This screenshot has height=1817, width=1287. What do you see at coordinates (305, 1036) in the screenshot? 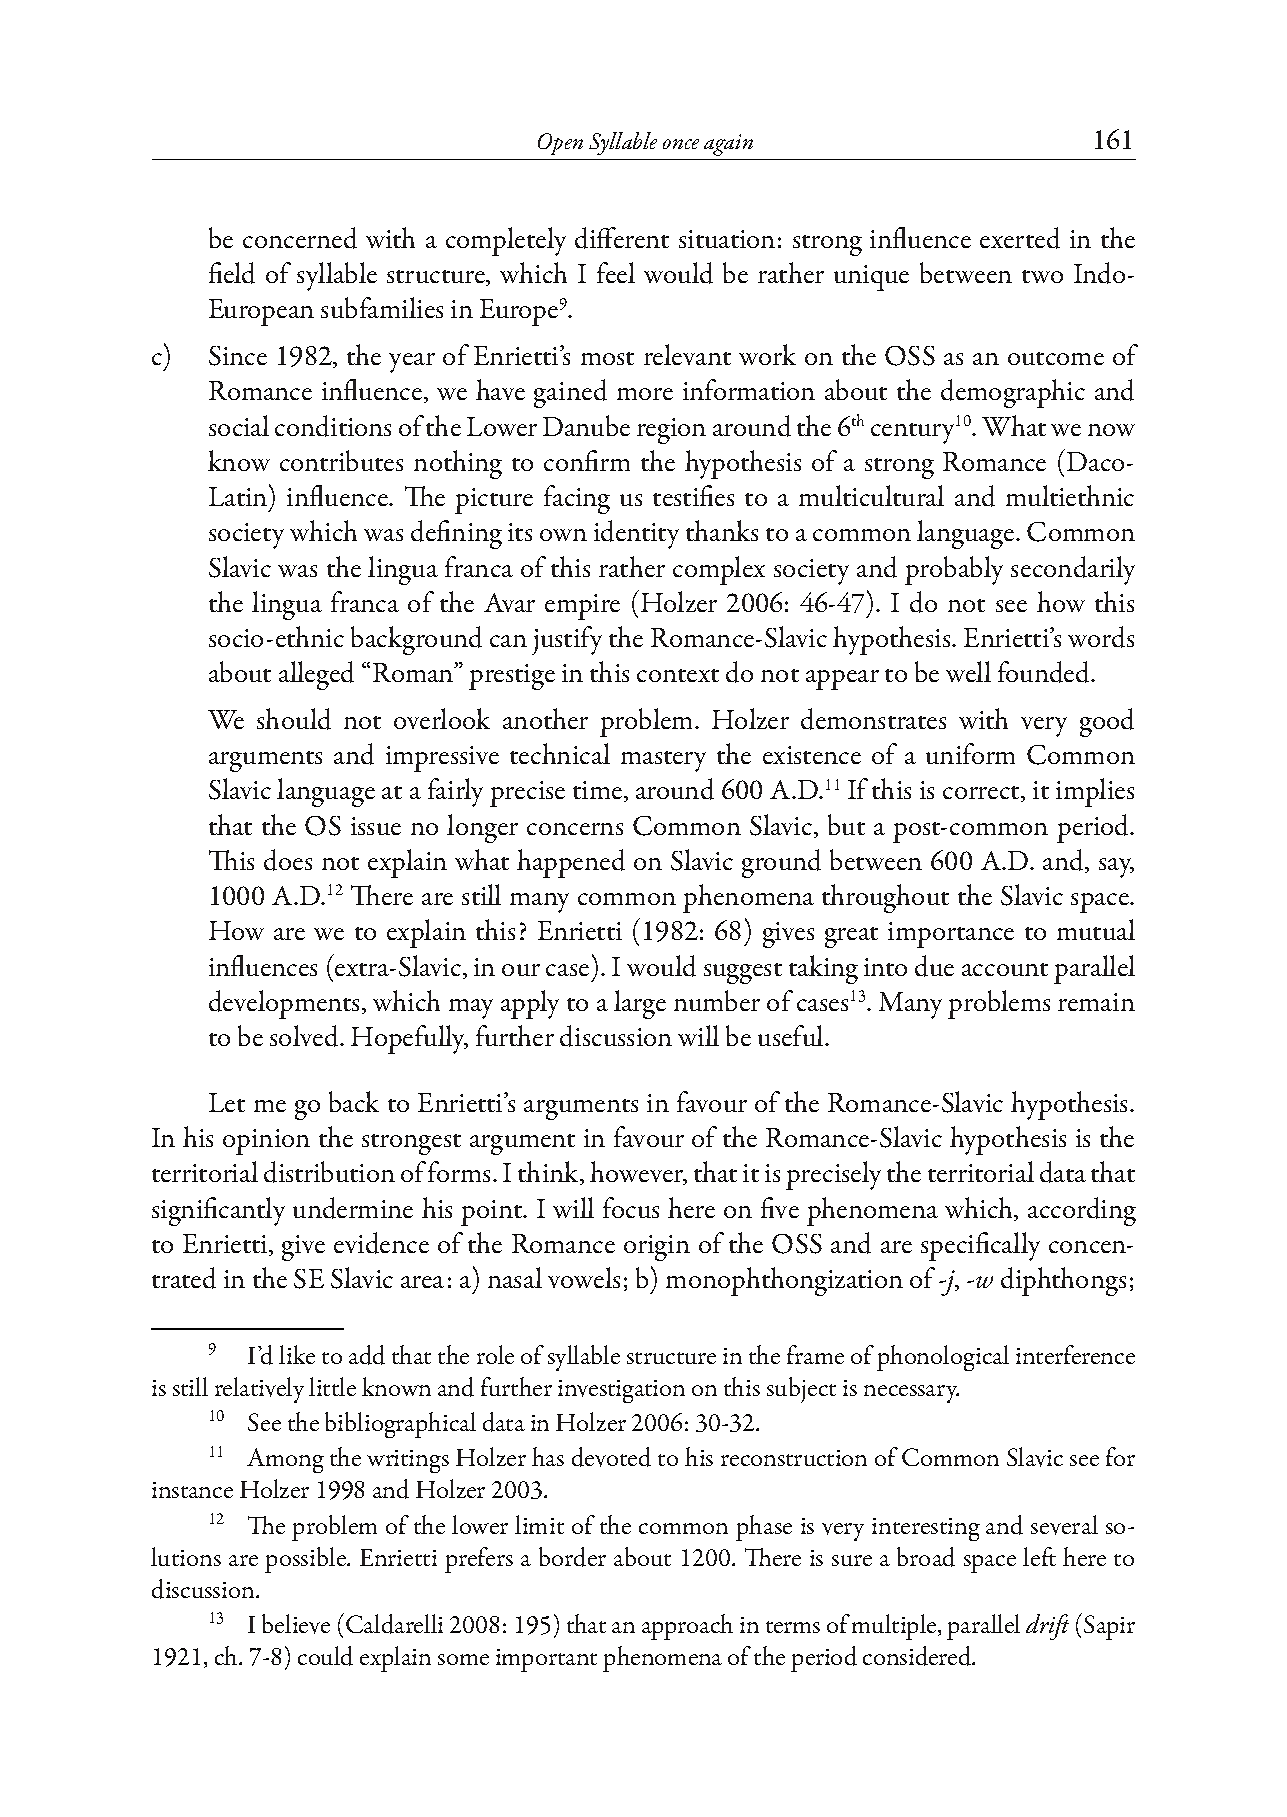
I see `solved` at bounding box center [305, 1036].
